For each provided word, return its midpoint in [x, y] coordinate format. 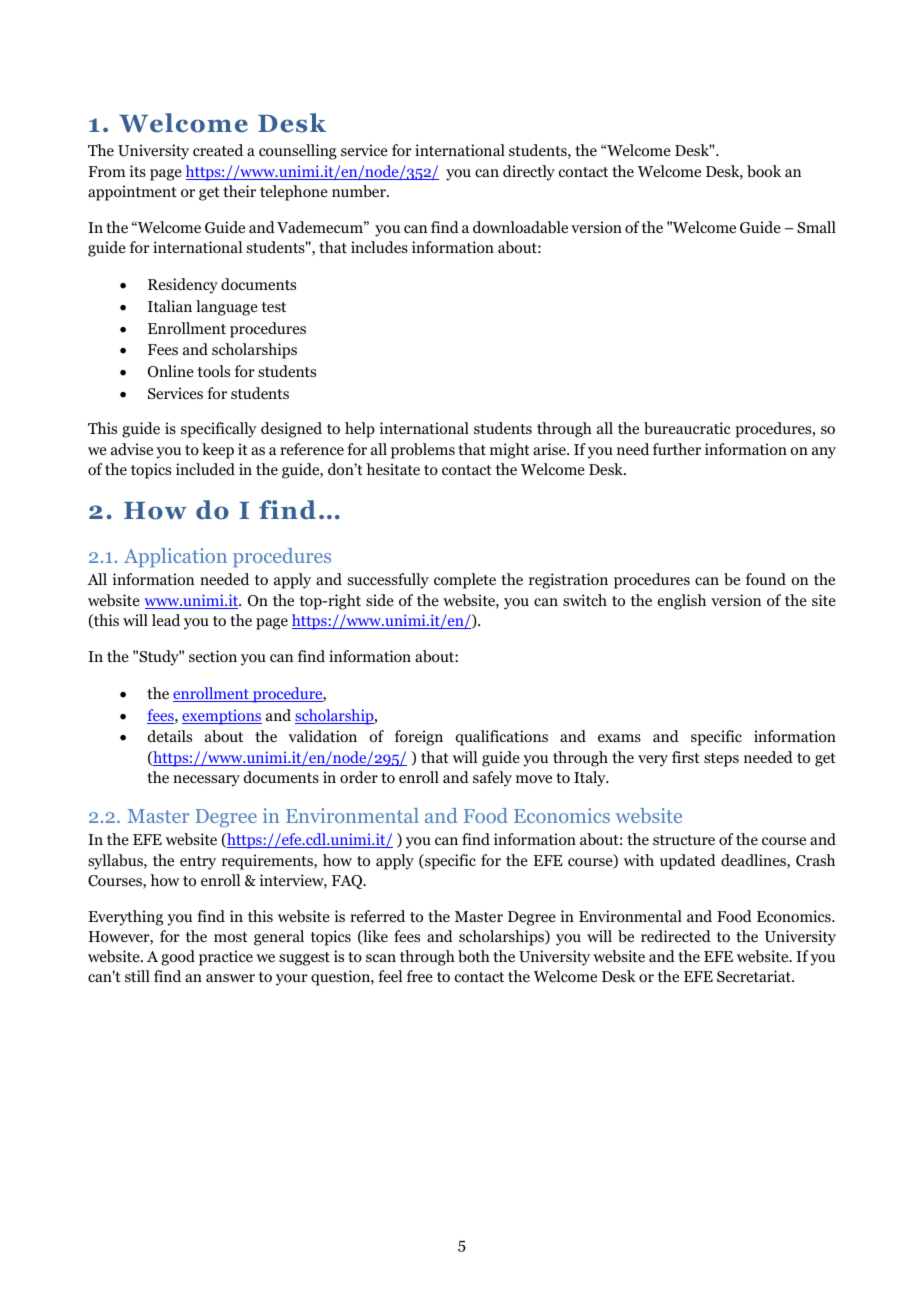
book [764, 171]
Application [175, 557]
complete [465, 581]
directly [529, 173]
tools [214, 371]
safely [492, 779]
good [178, 958]
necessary [206, 781]
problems [423, 451]
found [766, 579]
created [218, 150]
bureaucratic [687, 428]
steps [721, 760]
